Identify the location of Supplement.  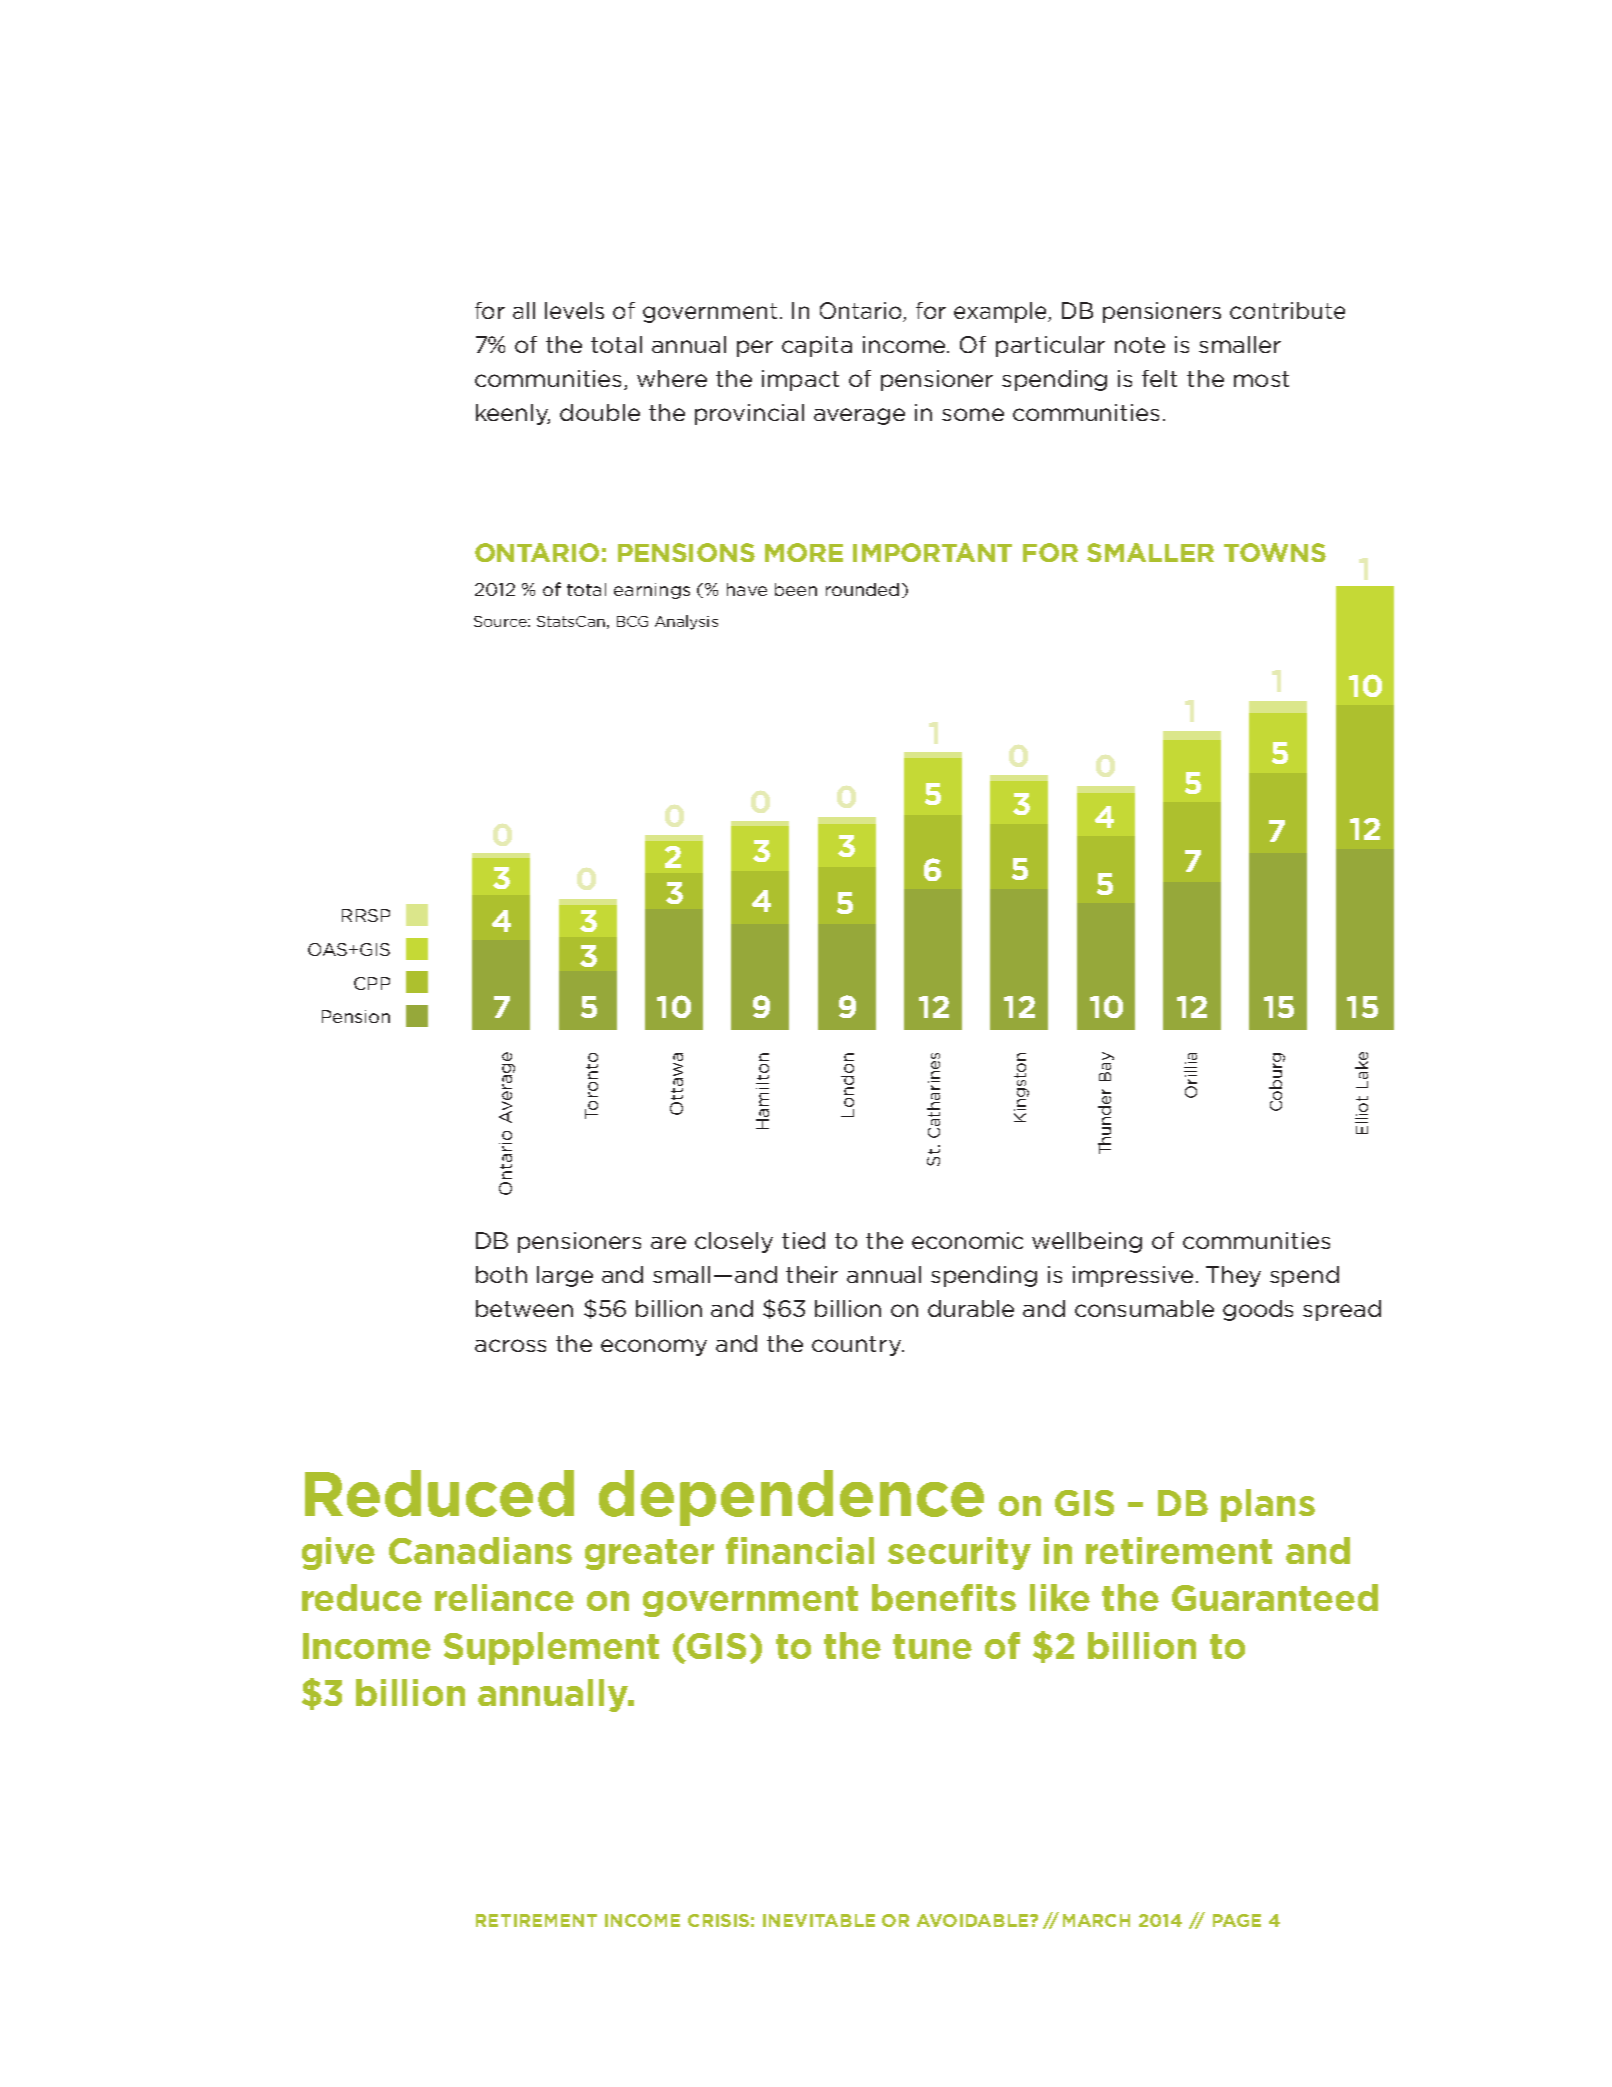
(551, 1648).
